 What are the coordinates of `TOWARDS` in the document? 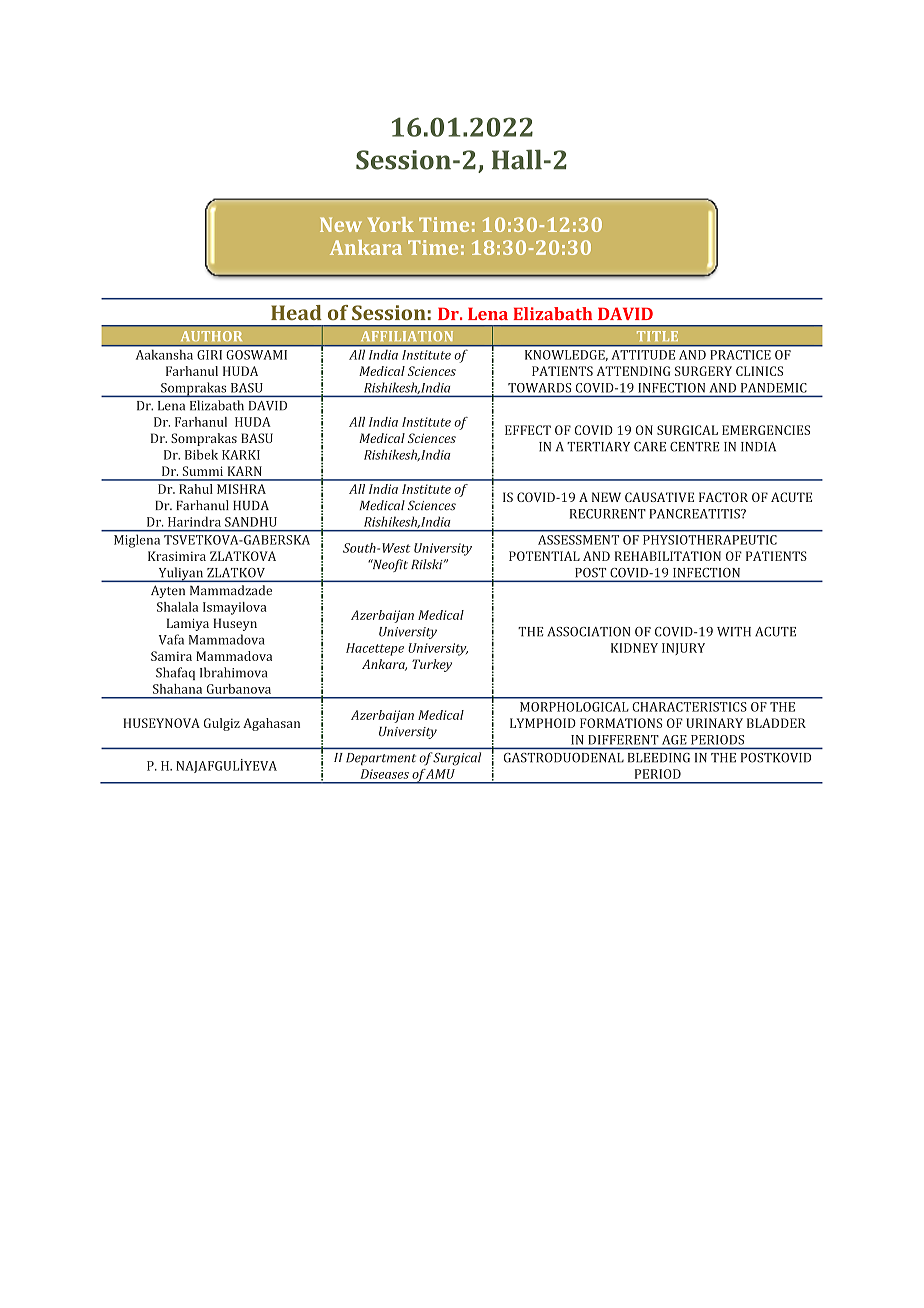 It's located at (539, 388).
